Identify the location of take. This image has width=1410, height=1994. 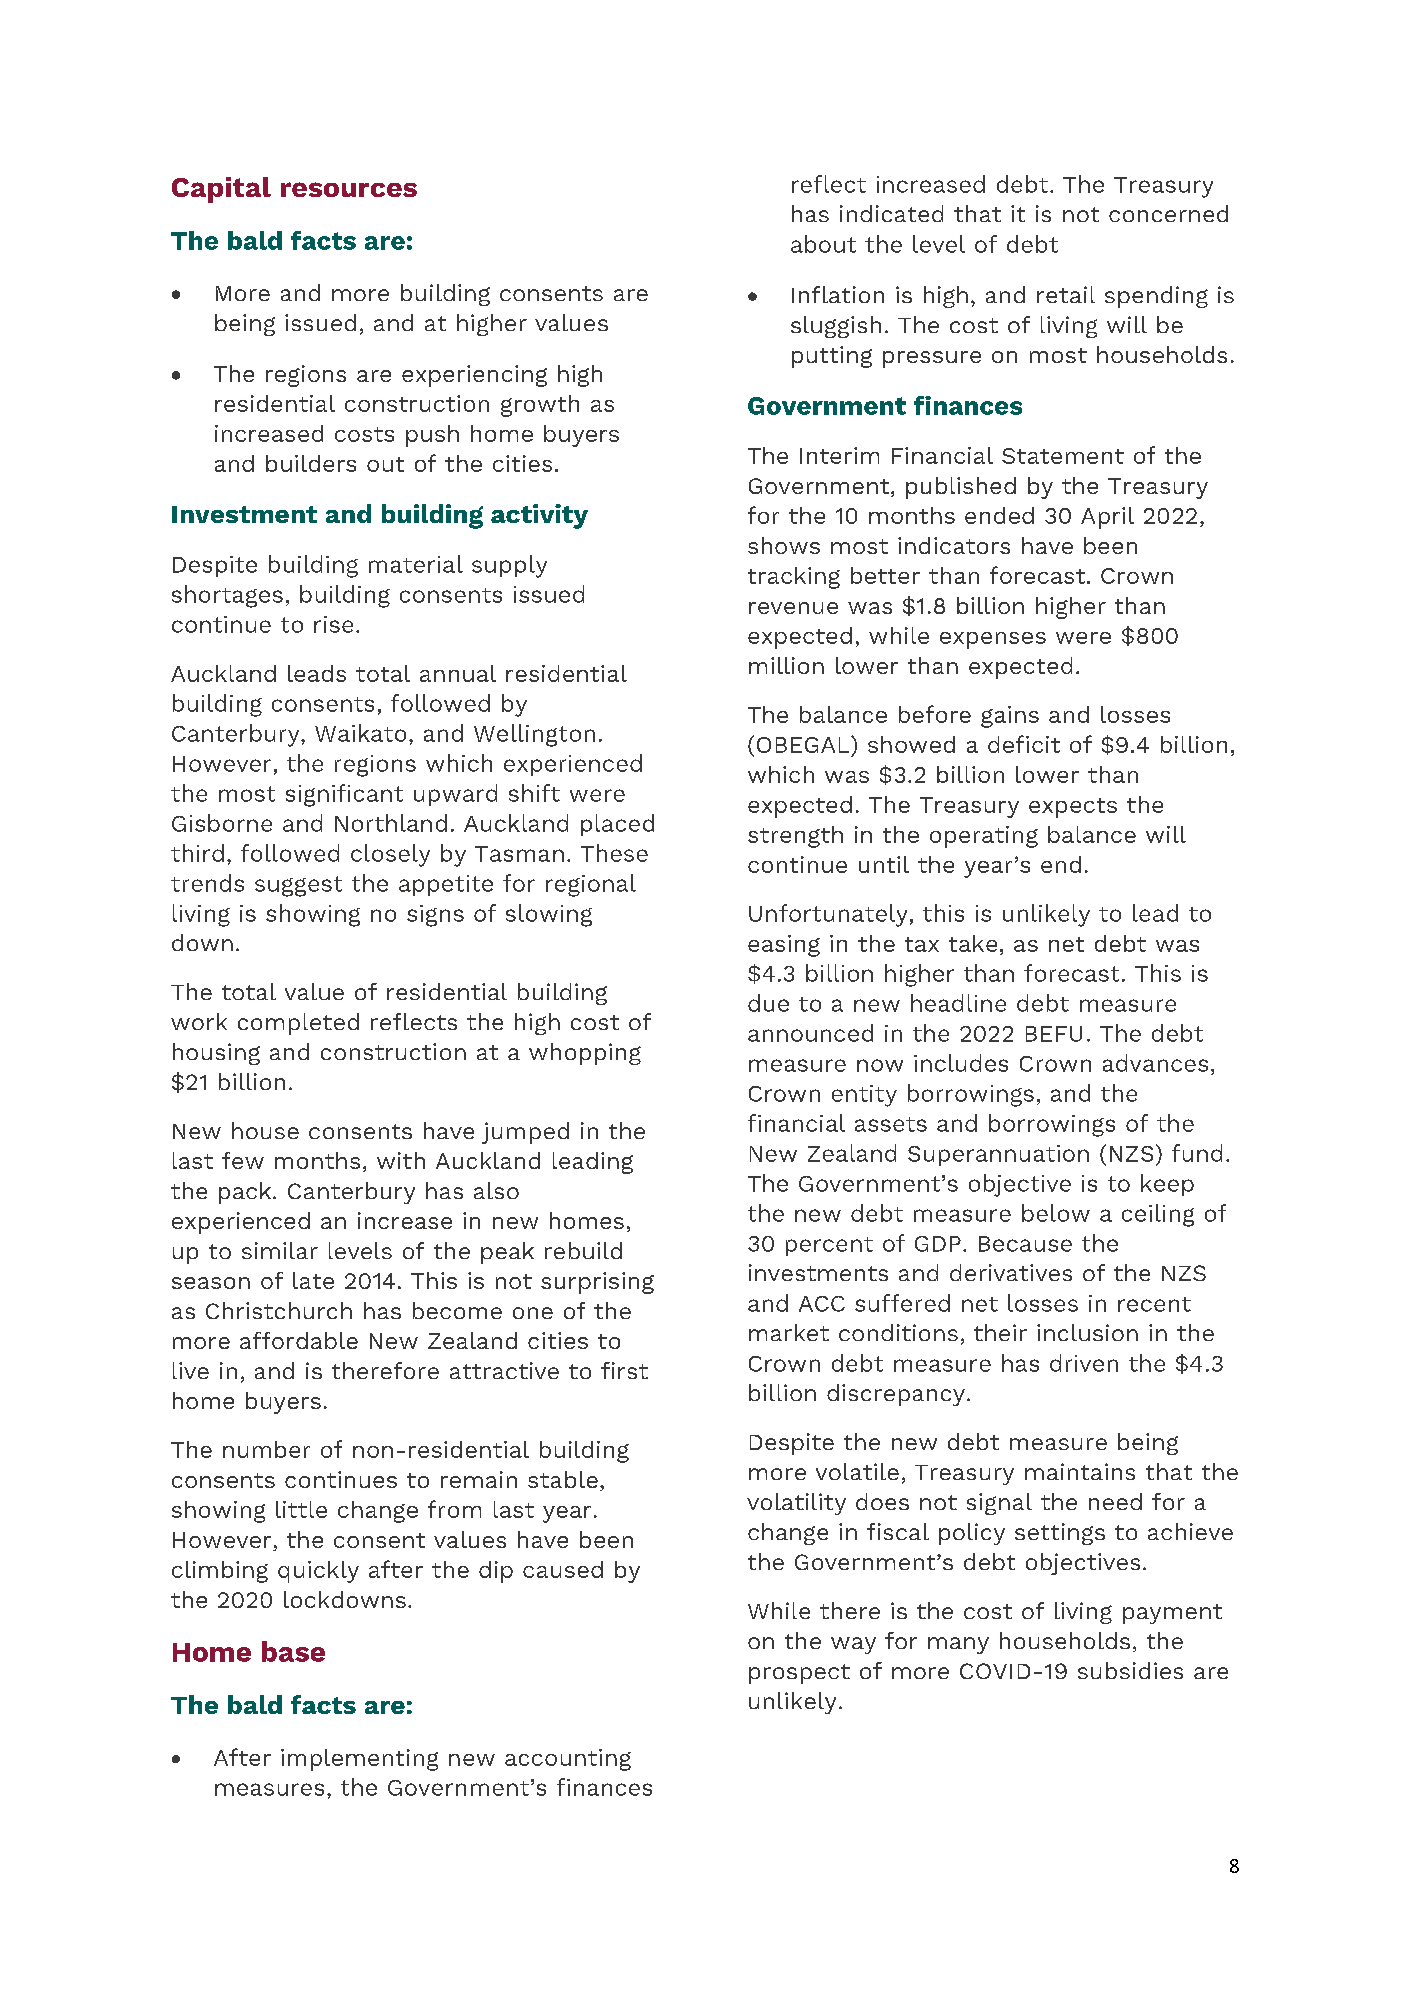
(973, 943).
